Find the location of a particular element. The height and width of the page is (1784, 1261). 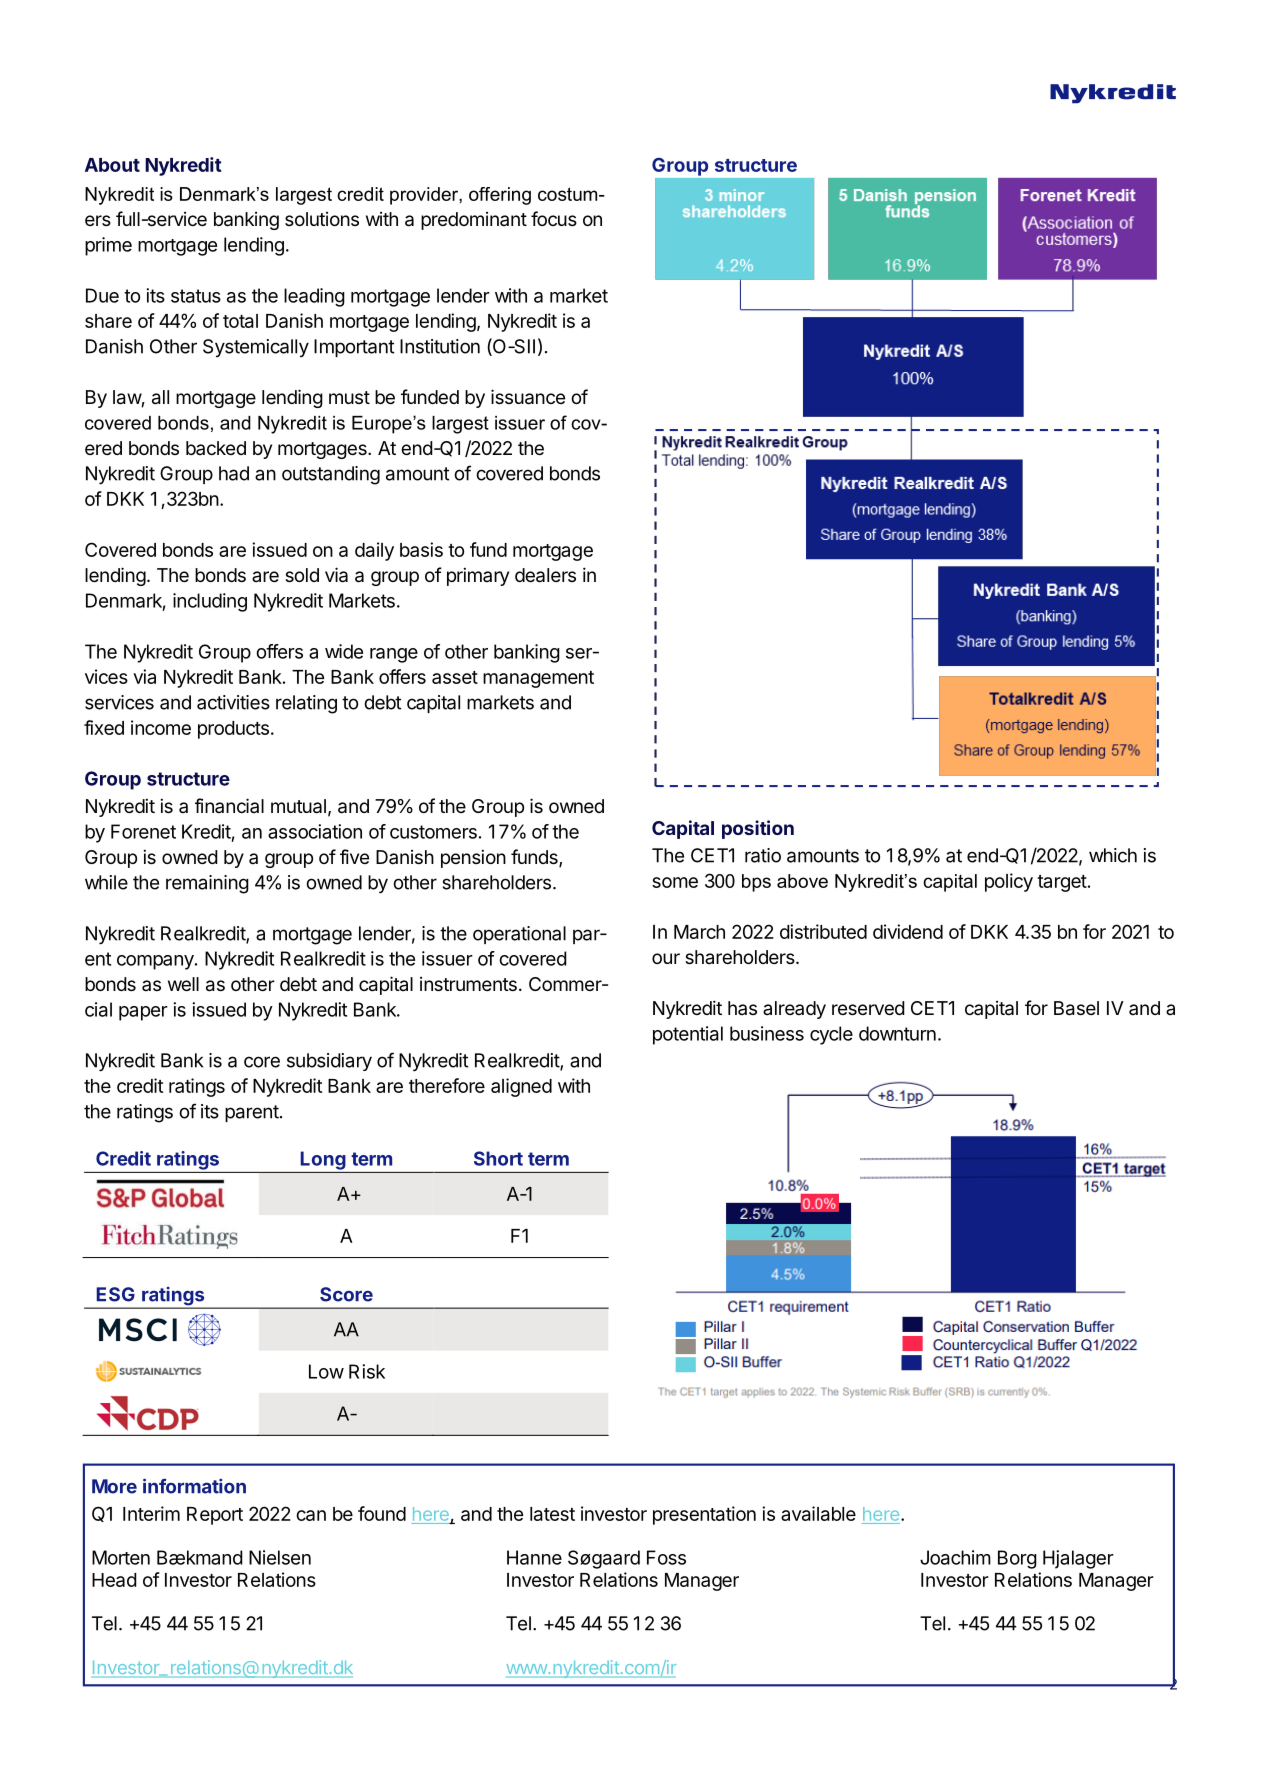

downturn is located at coordinates (897, 1033).
